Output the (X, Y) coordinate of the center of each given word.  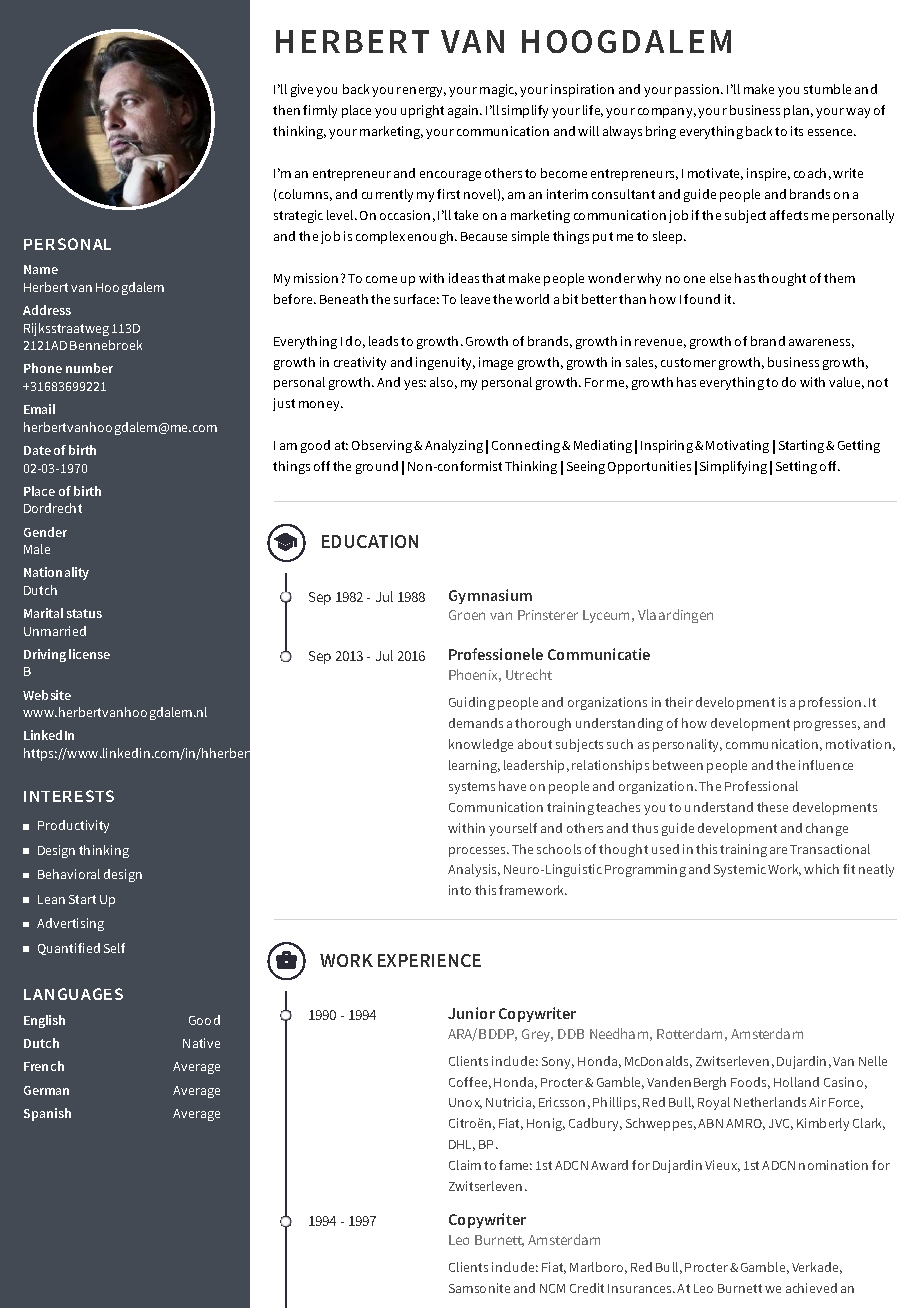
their (679, 702)
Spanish (47, 1114)
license (89, 654)
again (464, 111)
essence (832, 132)
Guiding (472, 703)
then (286, 110)
